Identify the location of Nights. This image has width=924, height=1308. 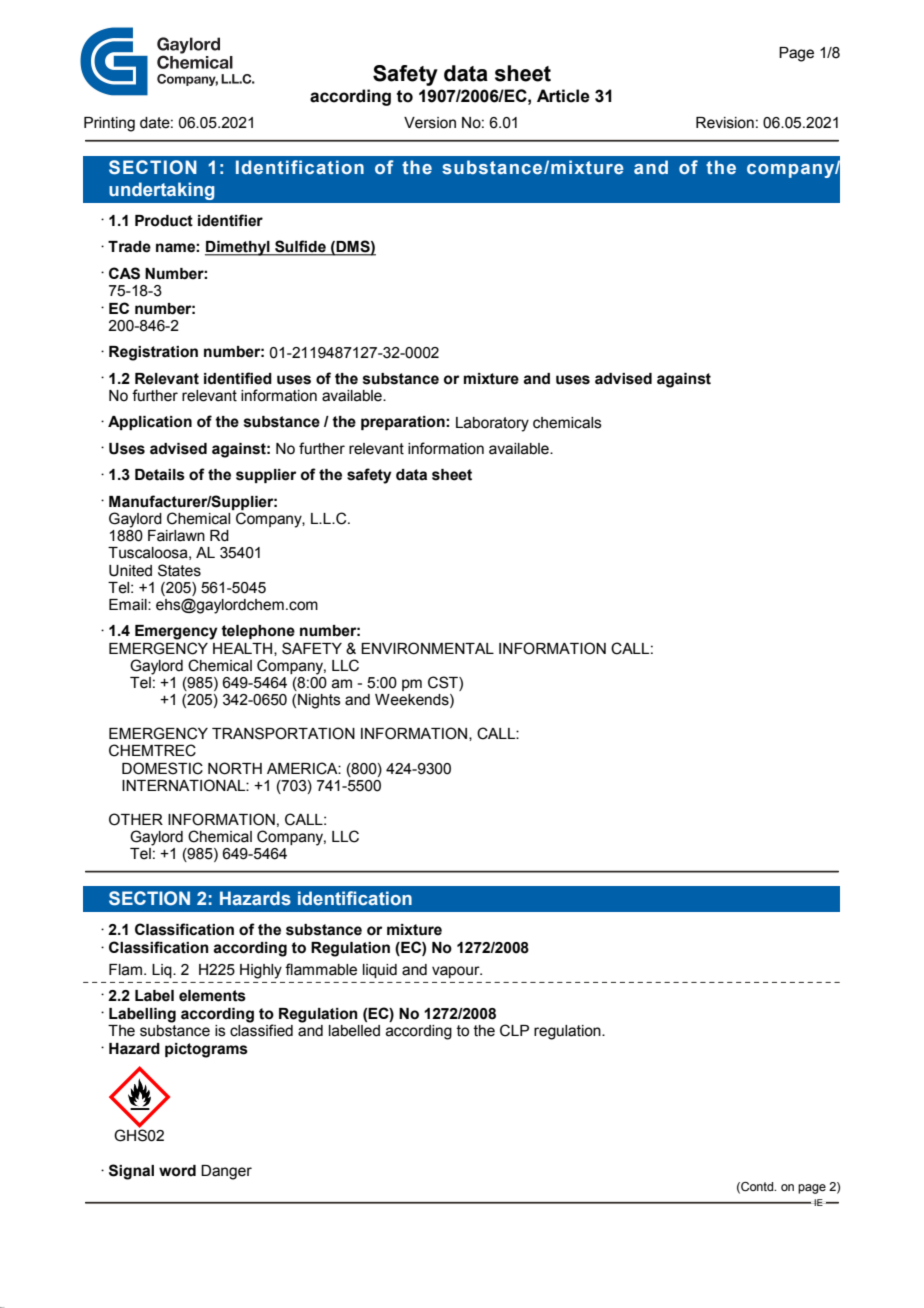
(319, 701).
